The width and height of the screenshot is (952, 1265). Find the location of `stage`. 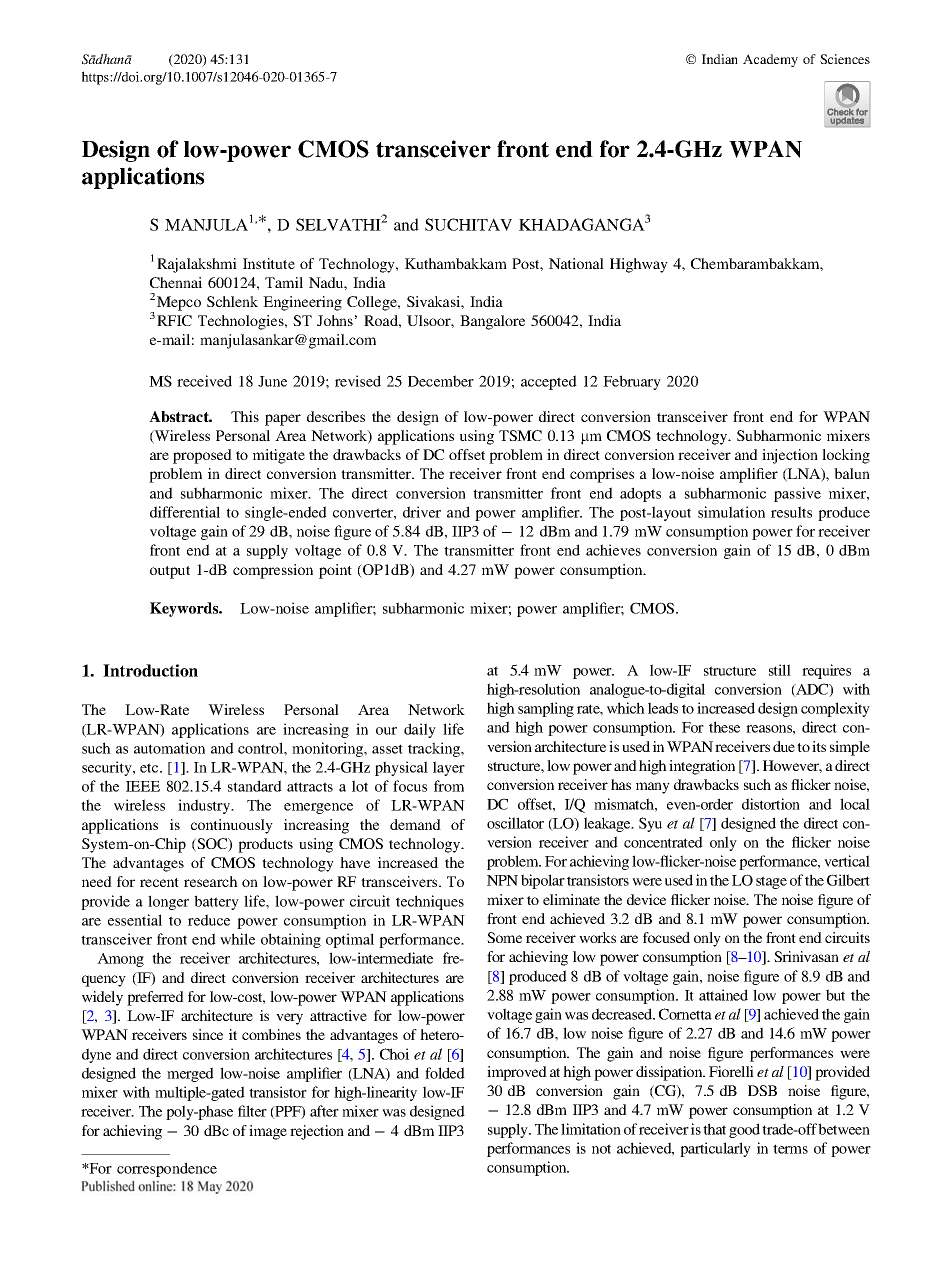

stage is located at coordinates (771, 882).
